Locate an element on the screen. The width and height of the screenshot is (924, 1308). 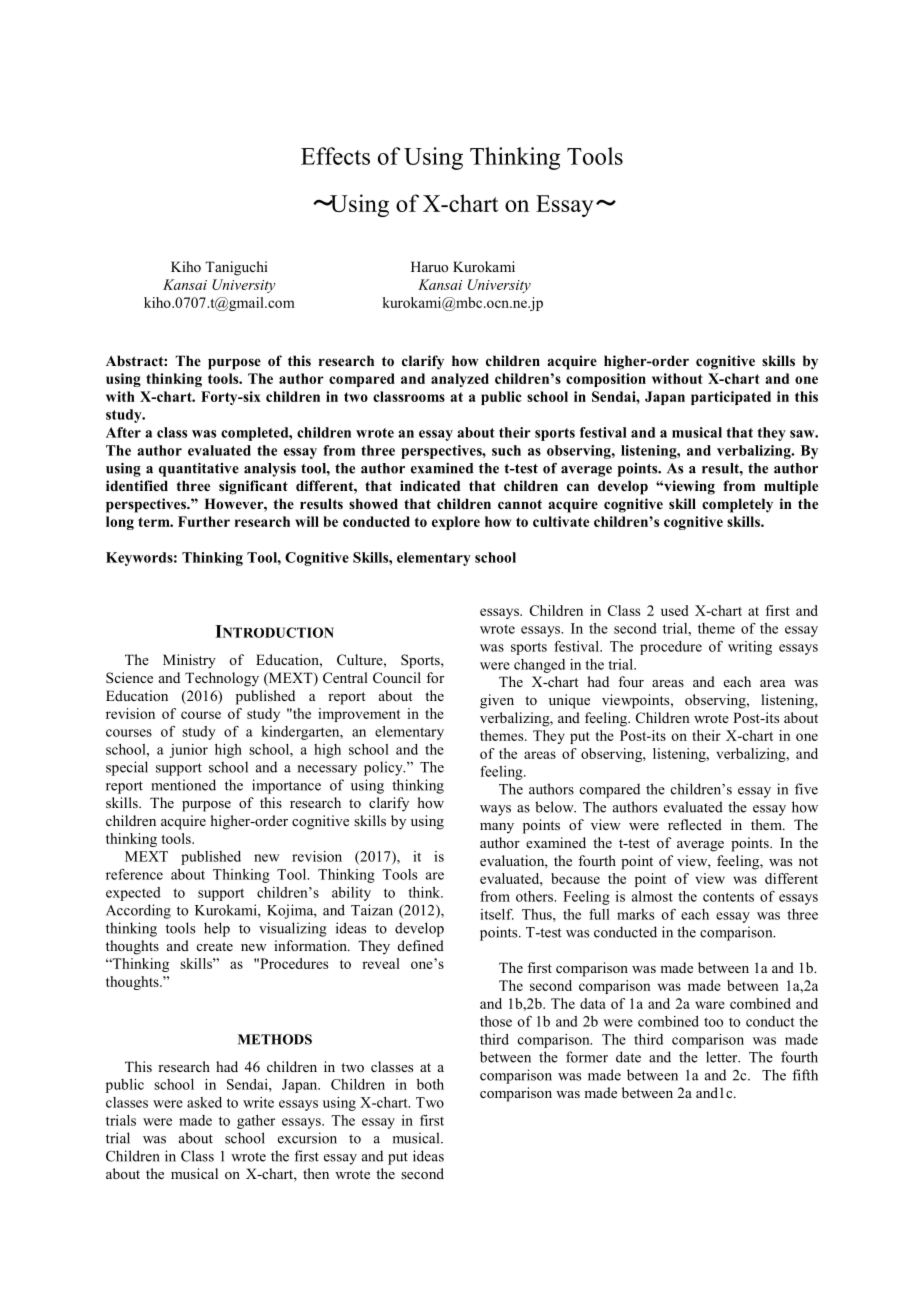
Ministry is located at coordinates (189, 661).
